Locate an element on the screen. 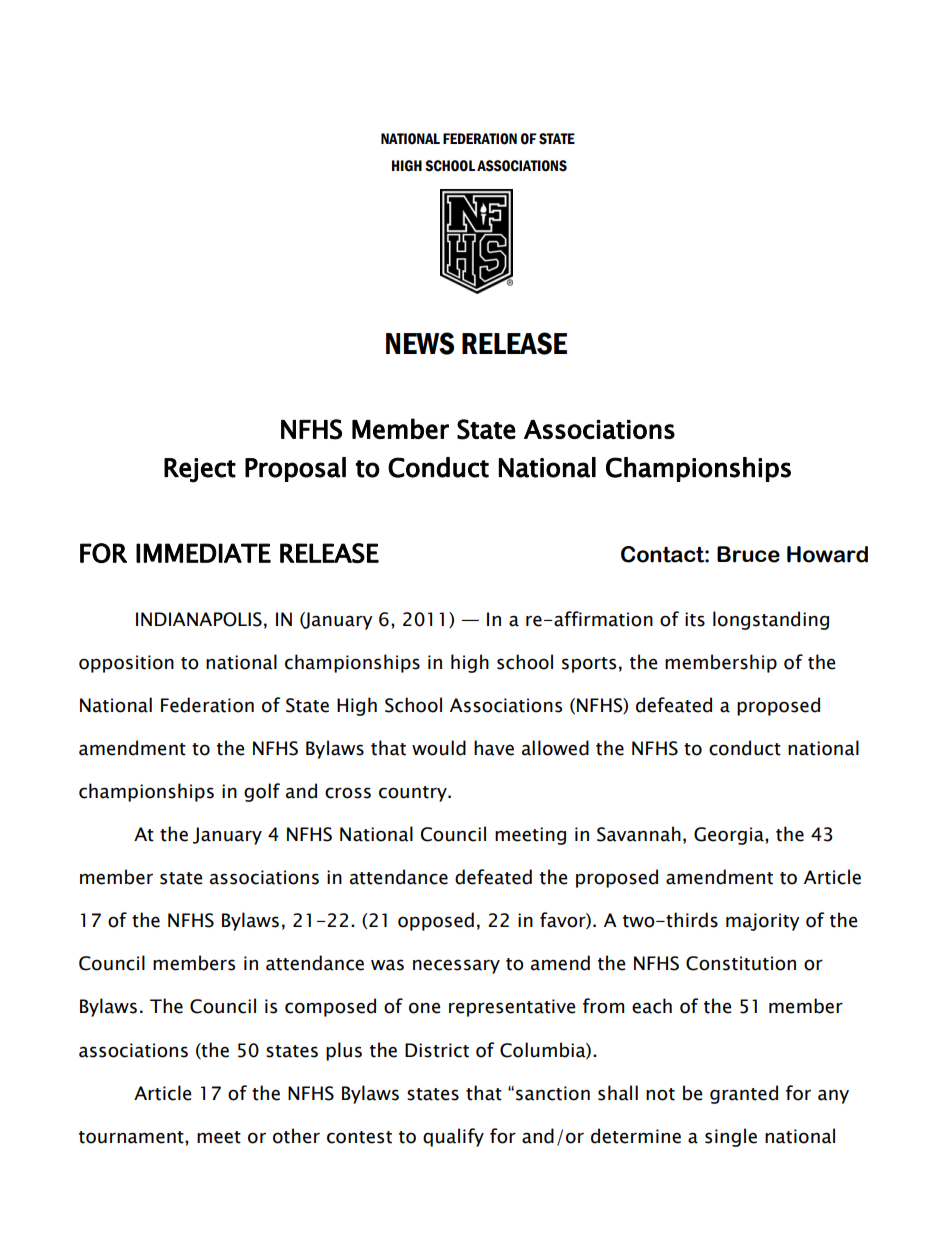  Reject is located at coordinates (200, 470).
